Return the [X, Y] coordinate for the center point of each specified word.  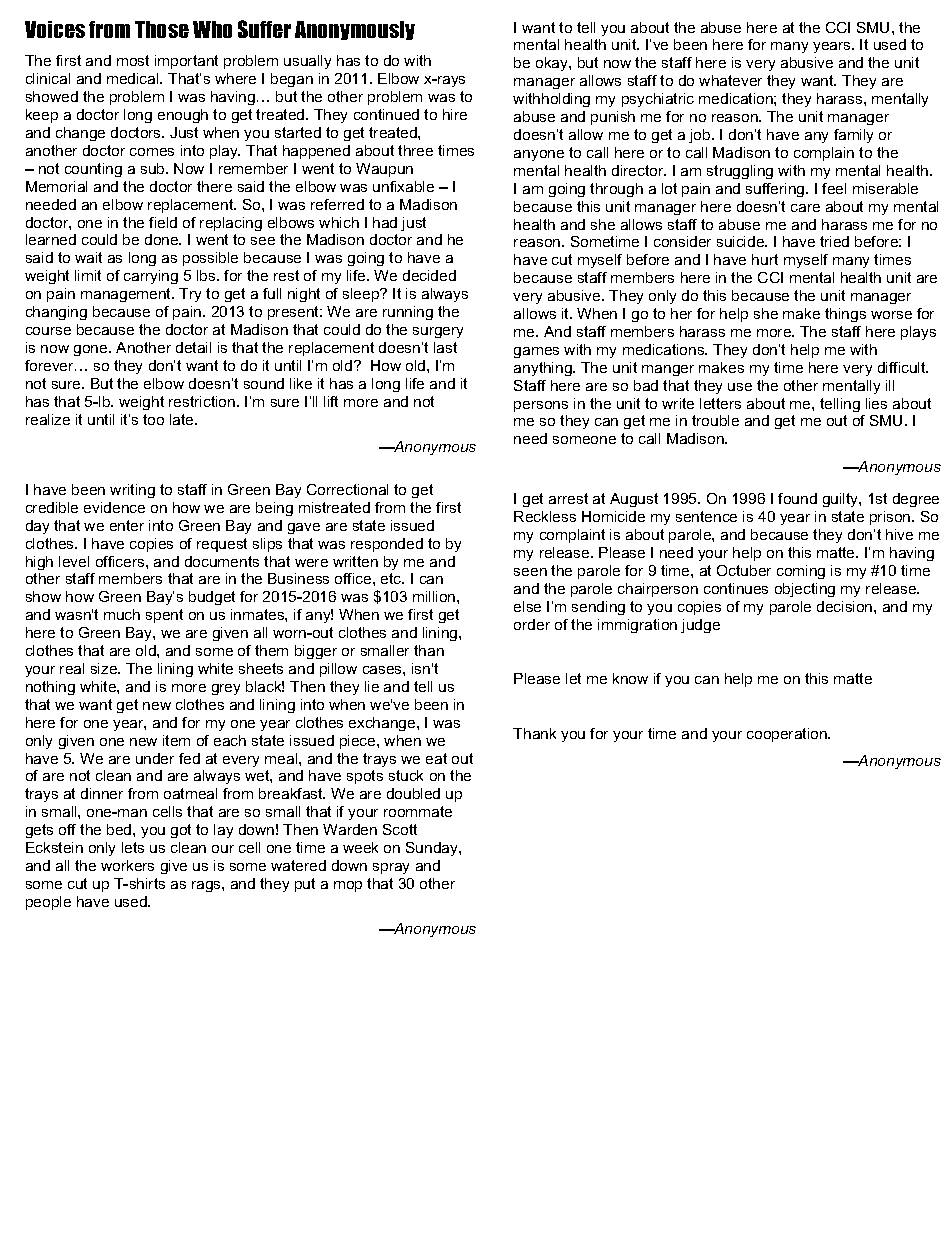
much [122, 614]
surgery [438, 332]
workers [127, 865]
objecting [805, 590]
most [133, 60]
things [845, 315]
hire [455, 114]
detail [193, 347]
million [435, 596]
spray [391, 868]
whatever [730, 80]
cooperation [788, 735]
